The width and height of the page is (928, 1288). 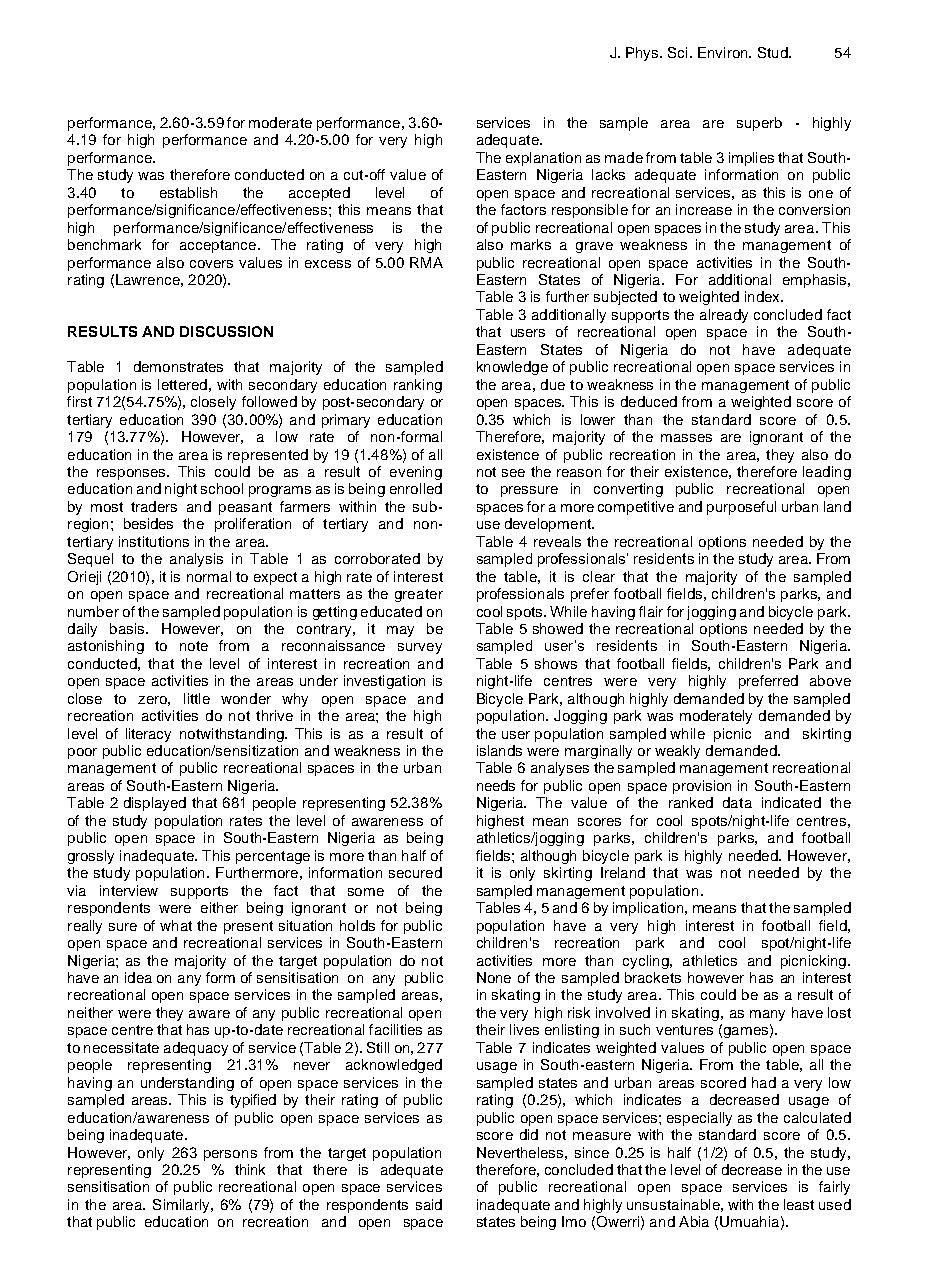 I want to click on survey, so click(x=420, y=648).
